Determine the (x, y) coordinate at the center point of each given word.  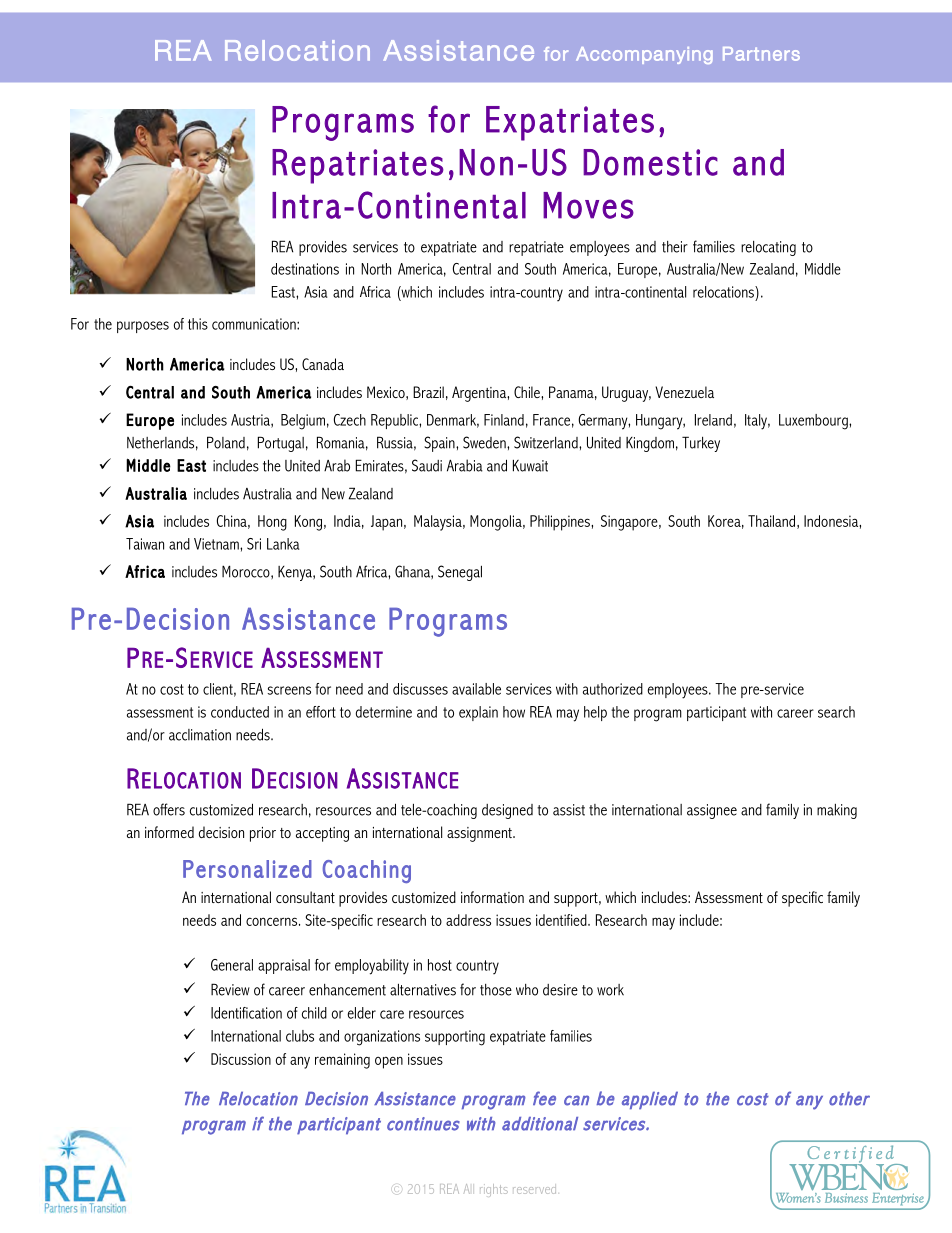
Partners (761, 54)
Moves (588, 205)
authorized (613, 689)
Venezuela (684, 392)
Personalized (247, 869)
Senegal (460, 573)
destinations (305, 269)
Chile (528, 392)
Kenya (296, 573)
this (198, 324)
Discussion (241, 1059)
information (492, 897)
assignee (712, 811)
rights (494, 1190)
